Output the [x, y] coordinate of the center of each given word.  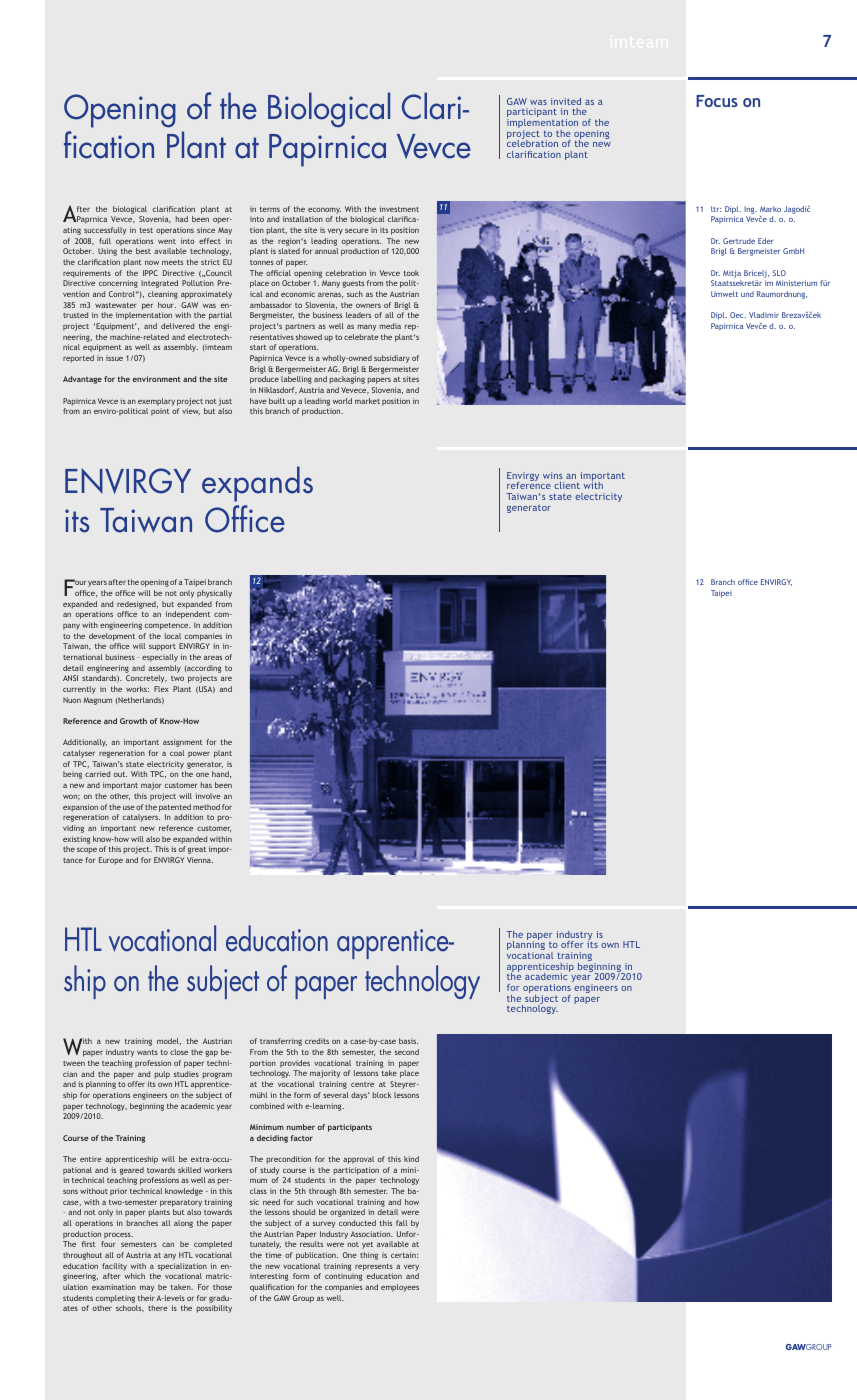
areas [213, 658]
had [182, 219]
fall [401, 1223]
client [567, 485]
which [135, 1276]
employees [400, 1288]
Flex [161, 689]
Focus [717, 101]
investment [399, 209]
